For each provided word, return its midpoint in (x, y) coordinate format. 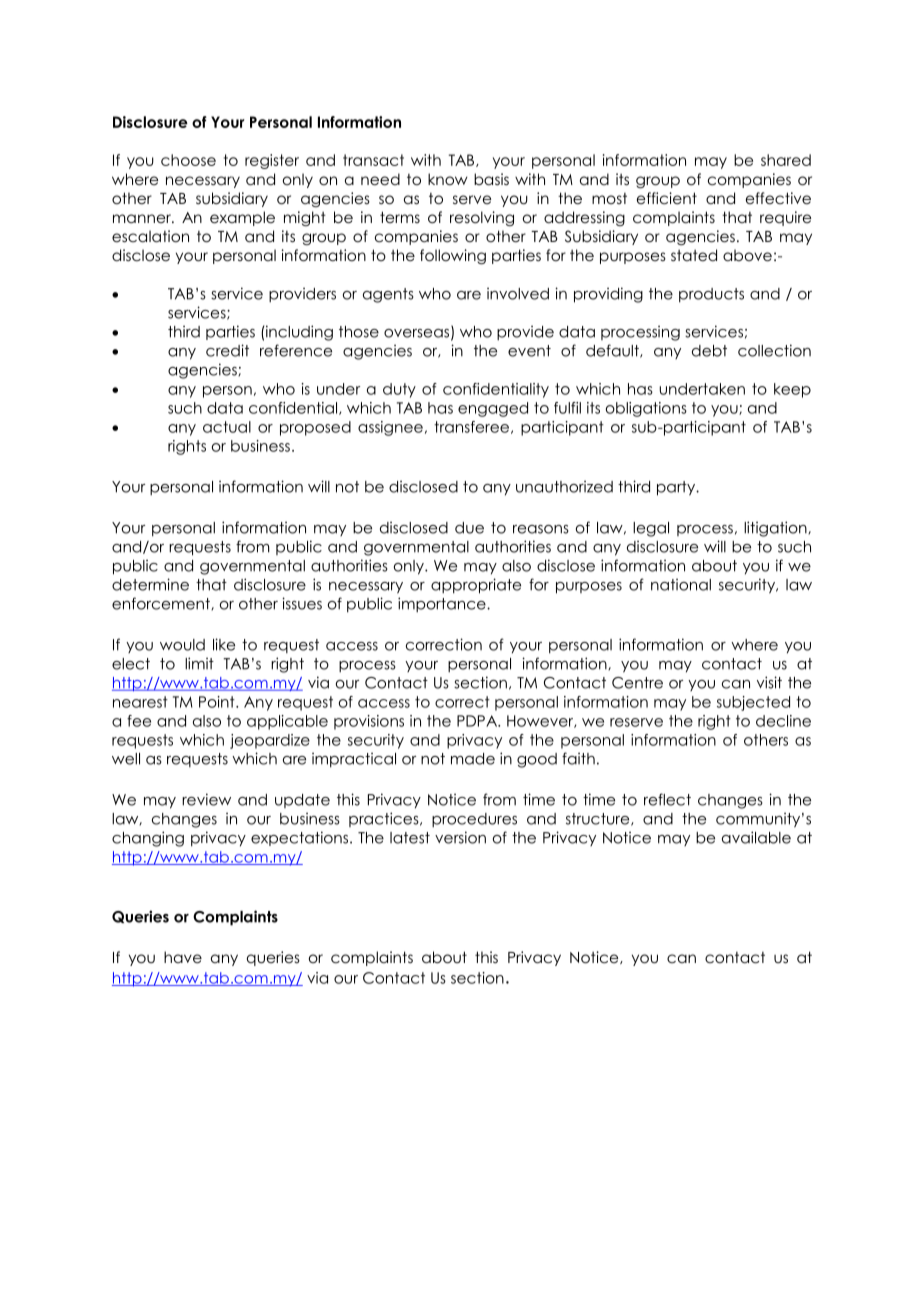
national (681, 585)
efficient (667, 198)
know (448, 179)
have (183, 957)
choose (188, 160)
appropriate (476, 586)
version (460, 837)
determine (150, 584)
